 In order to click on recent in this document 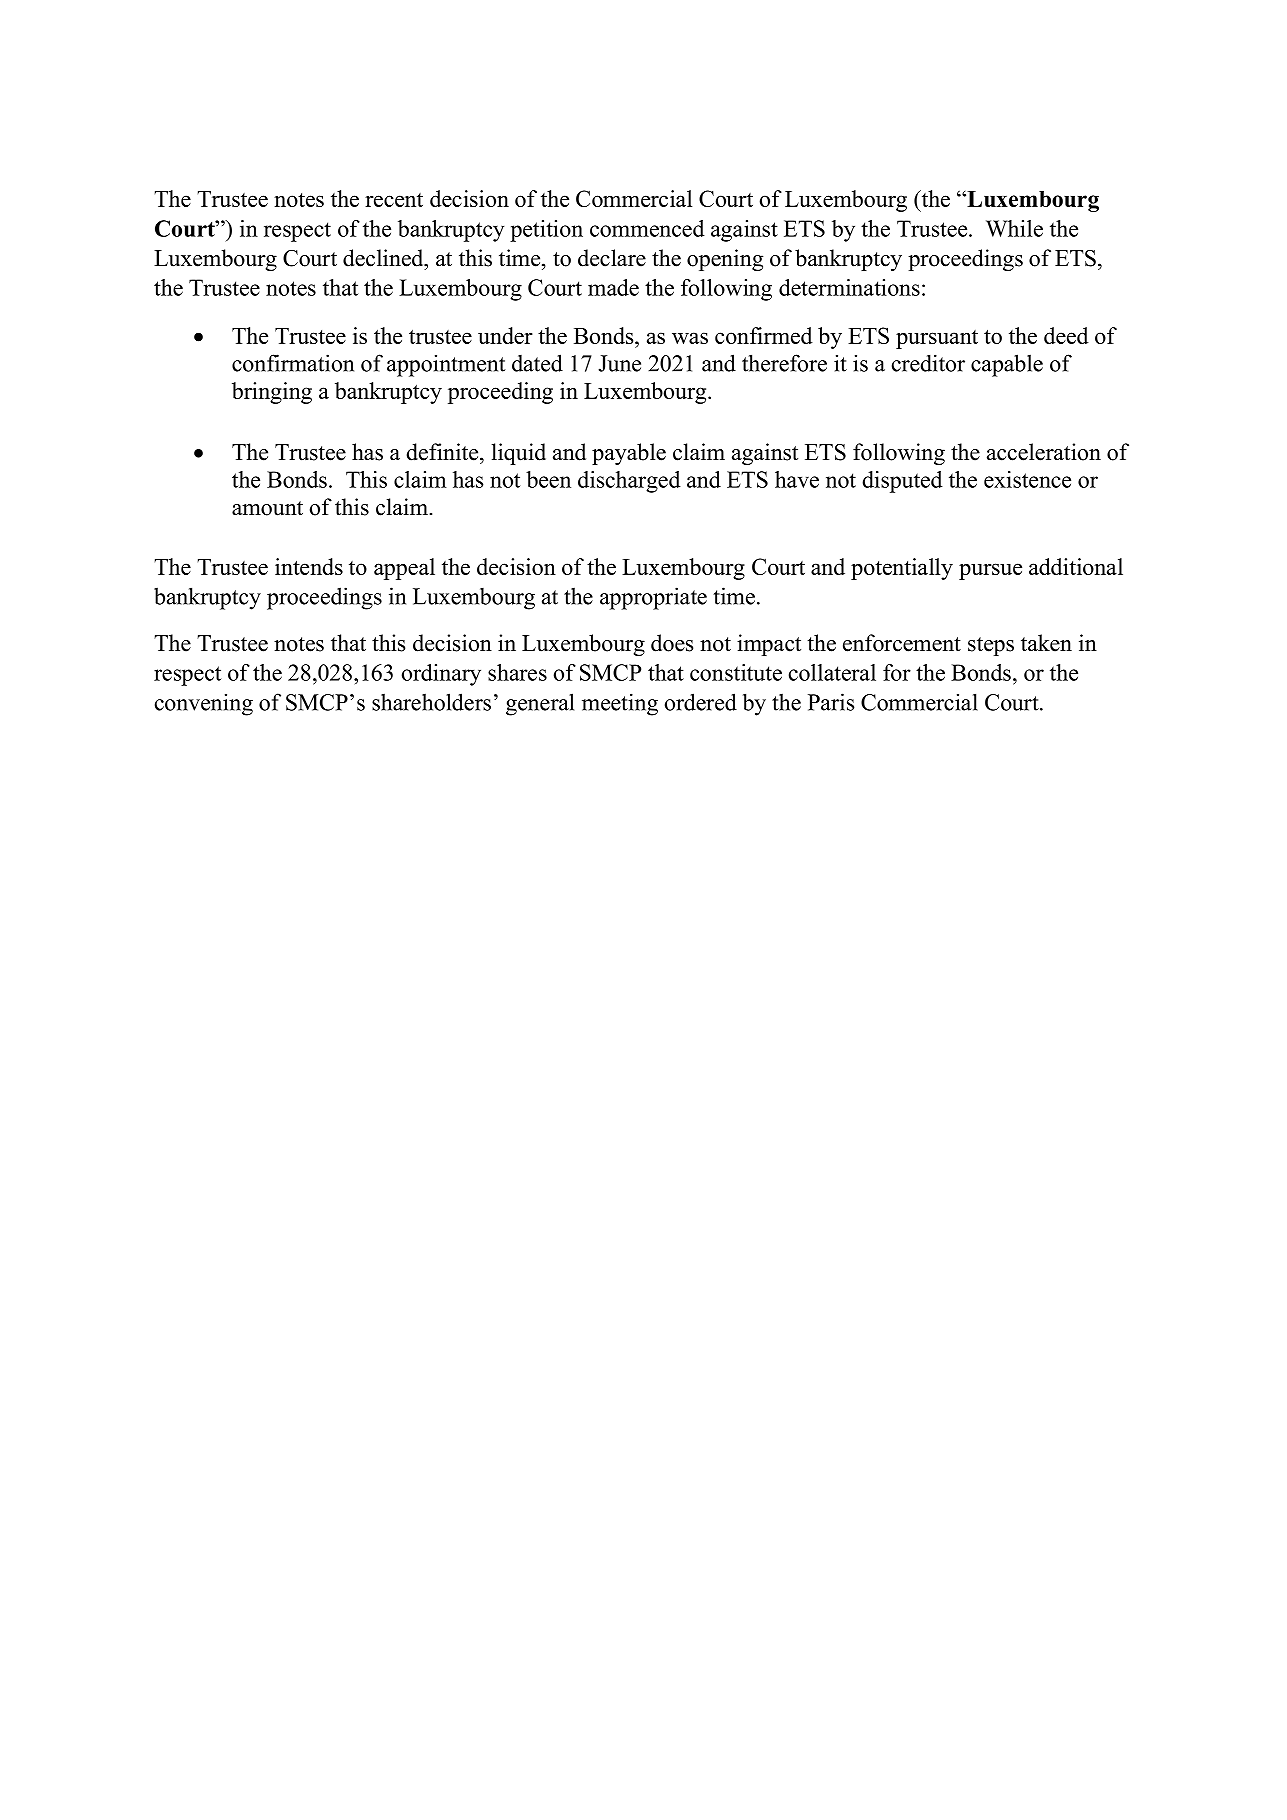, I will do `click(394, 200)`.
